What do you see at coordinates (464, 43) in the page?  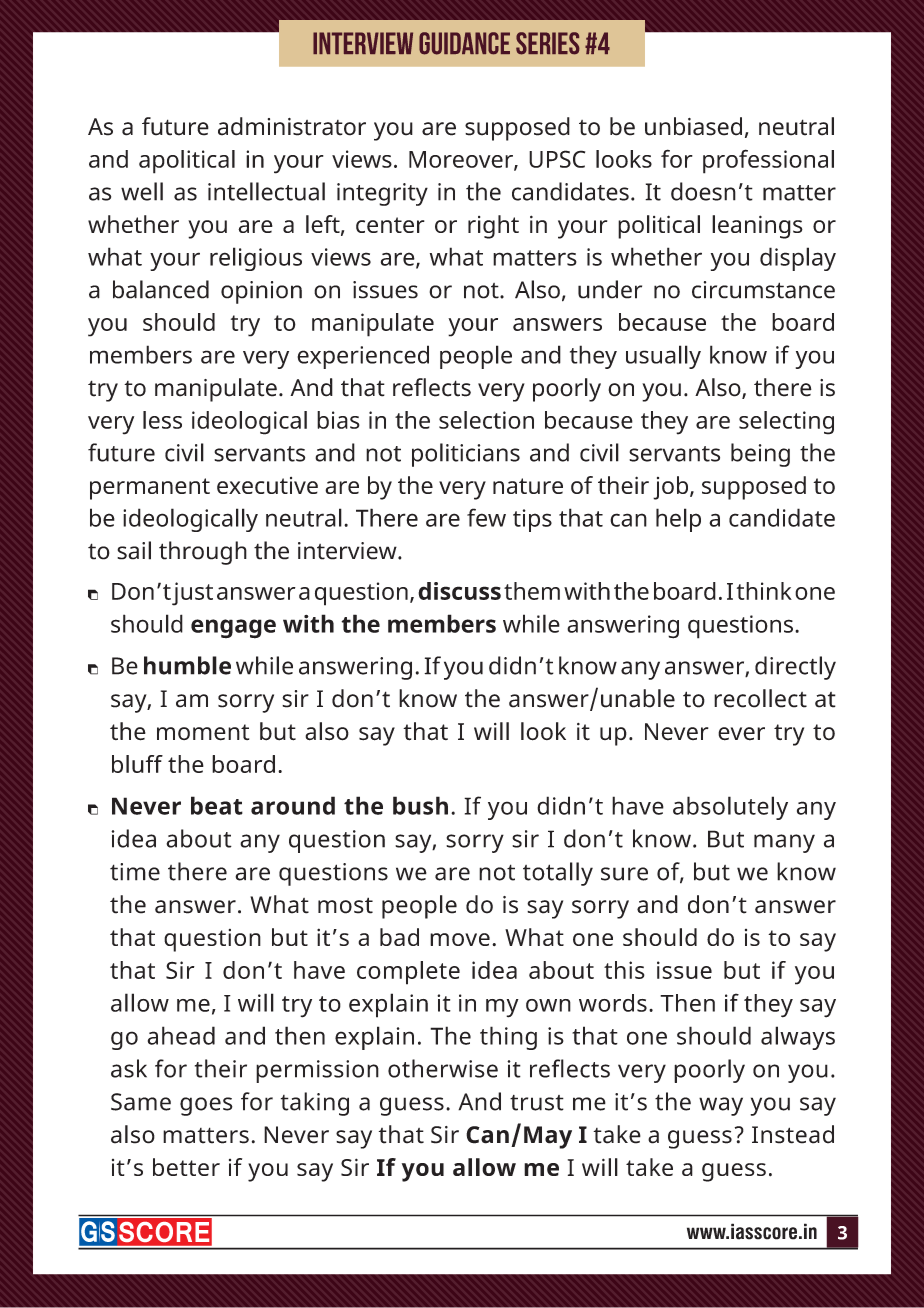 I see `GUIDANCE` at bounding box center [464, 43].
